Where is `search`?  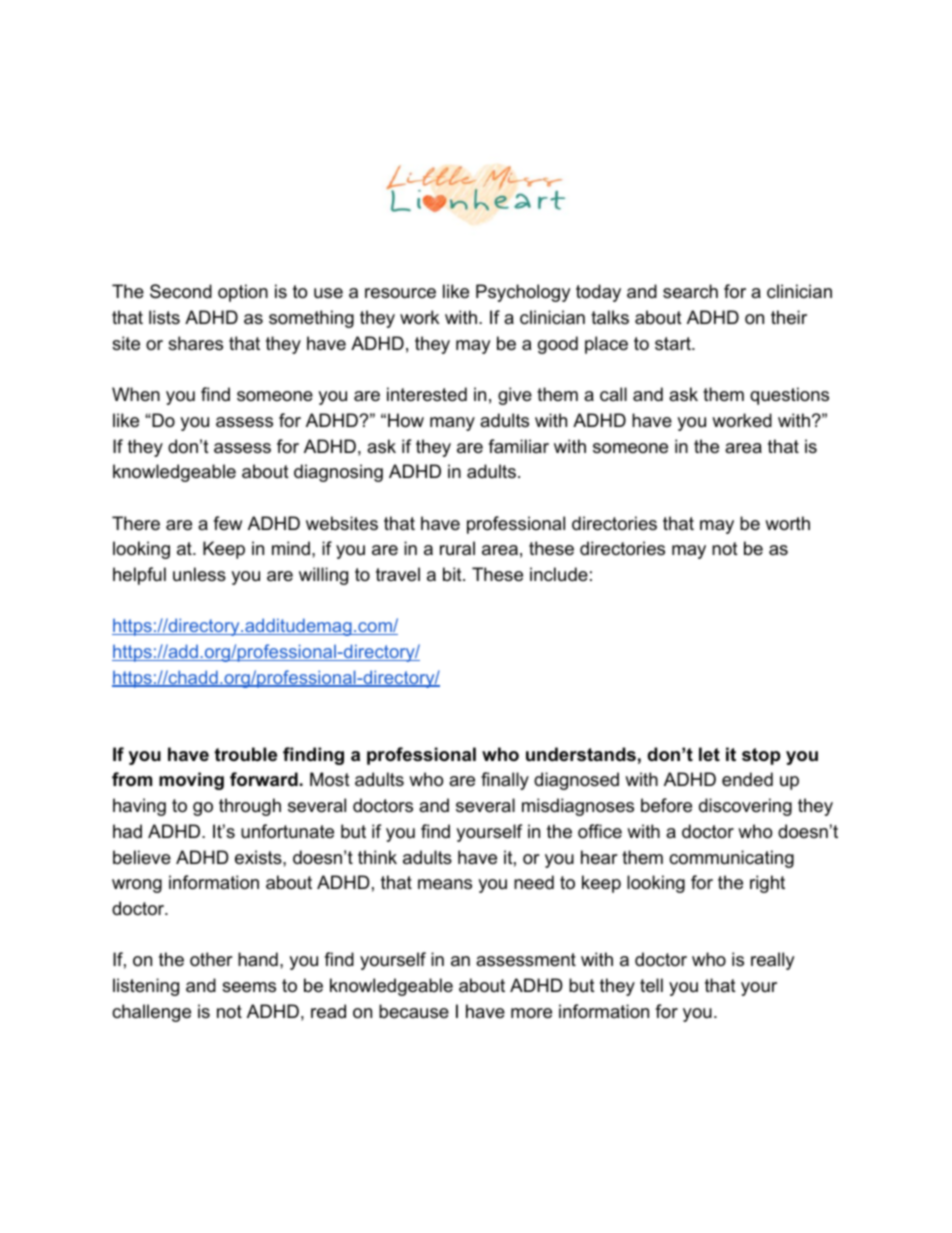 search is located at coordinates (690, 291).
